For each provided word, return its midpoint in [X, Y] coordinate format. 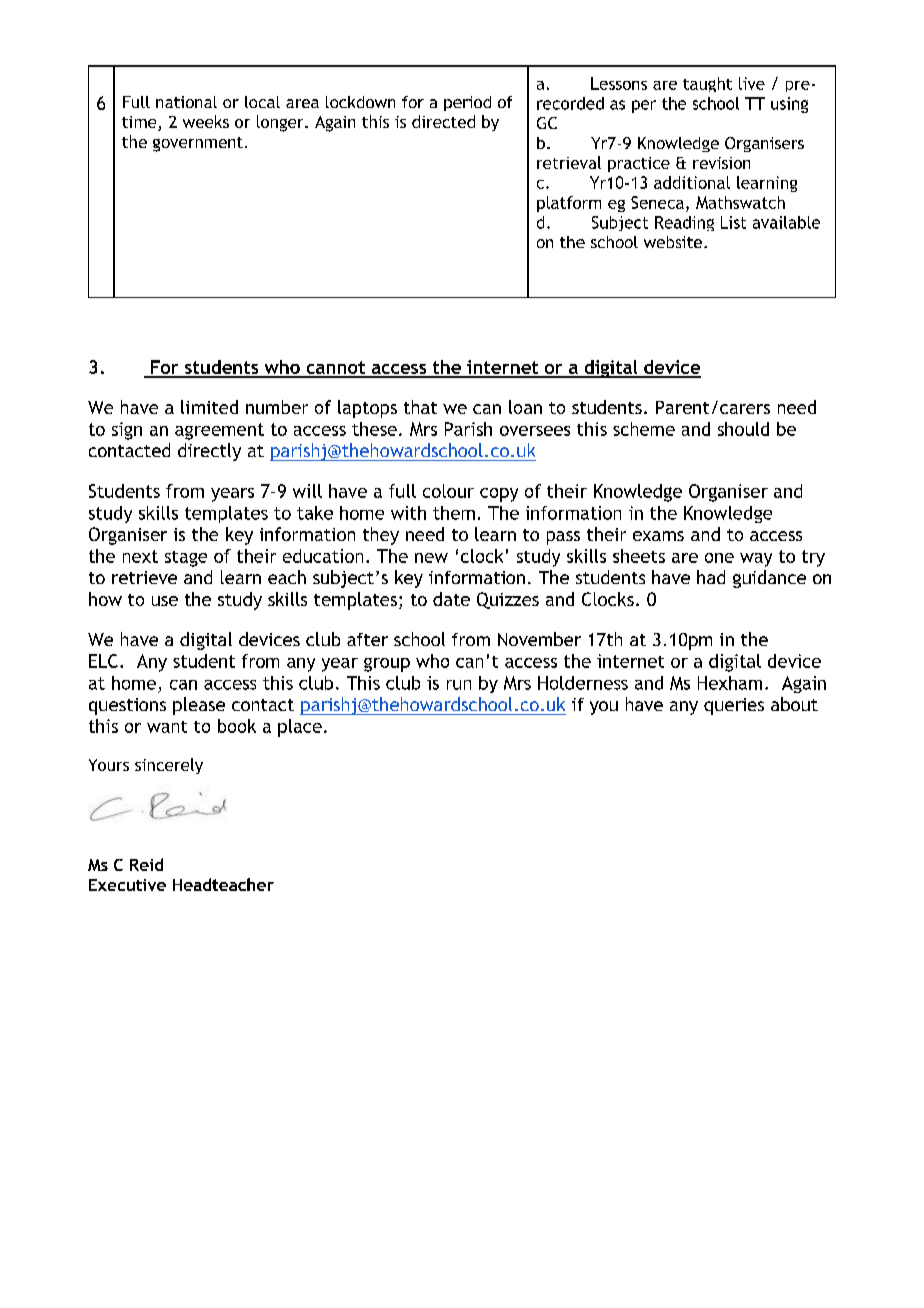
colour [448, 491]
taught [707, 84]
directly [209, 452]
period [467, 103]
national [186, 102]
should [743, 429]
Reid [146, 864]
